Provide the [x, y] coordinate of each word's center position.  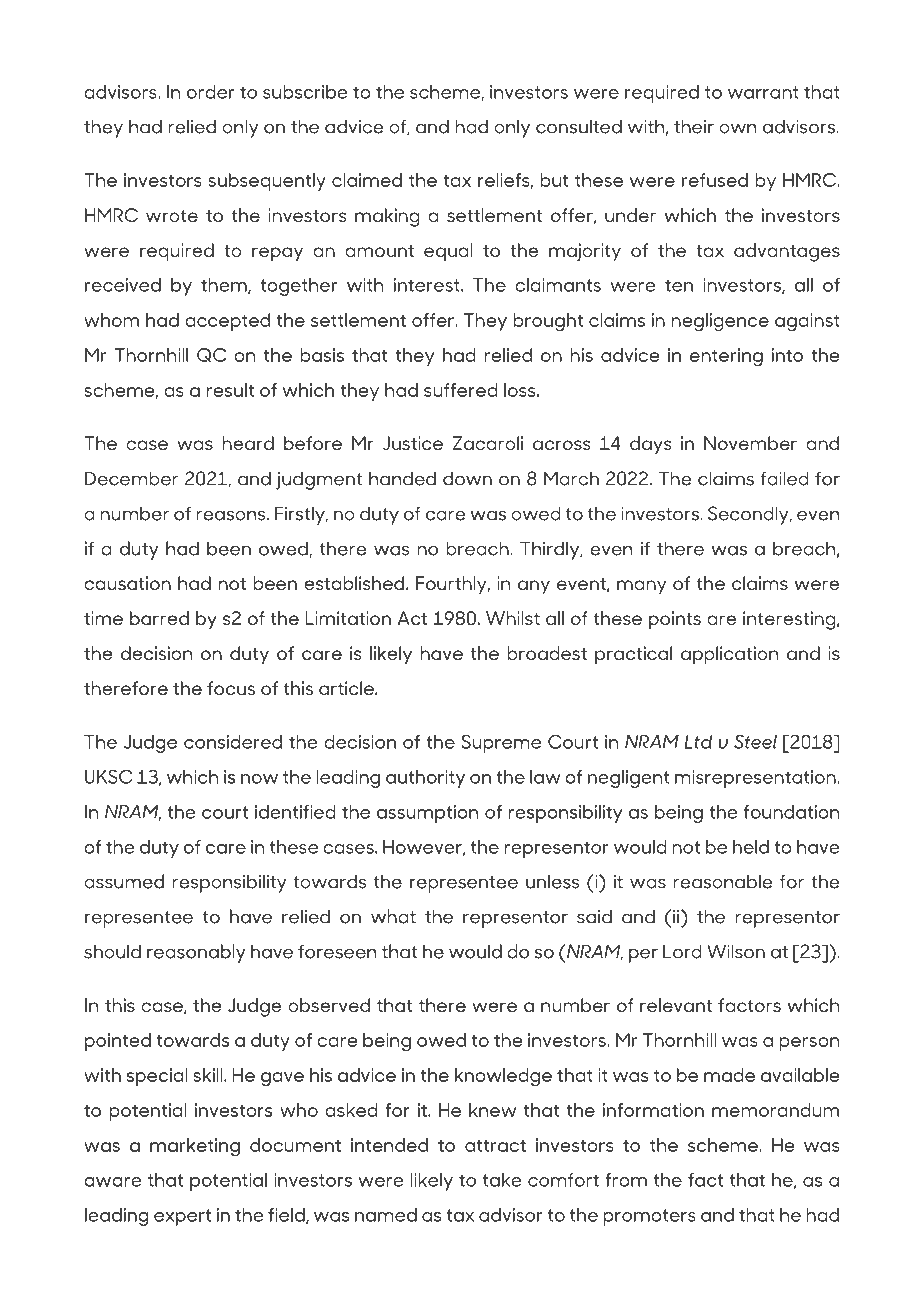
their [694, 126]
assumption [427, 814]
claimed [367, 180]
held [751, 847]
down [467, 478]
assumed [124, 881]
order [210, 92]
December [131, 478]
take [502, 1180]
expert [182, 1217]
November [750, 443]
